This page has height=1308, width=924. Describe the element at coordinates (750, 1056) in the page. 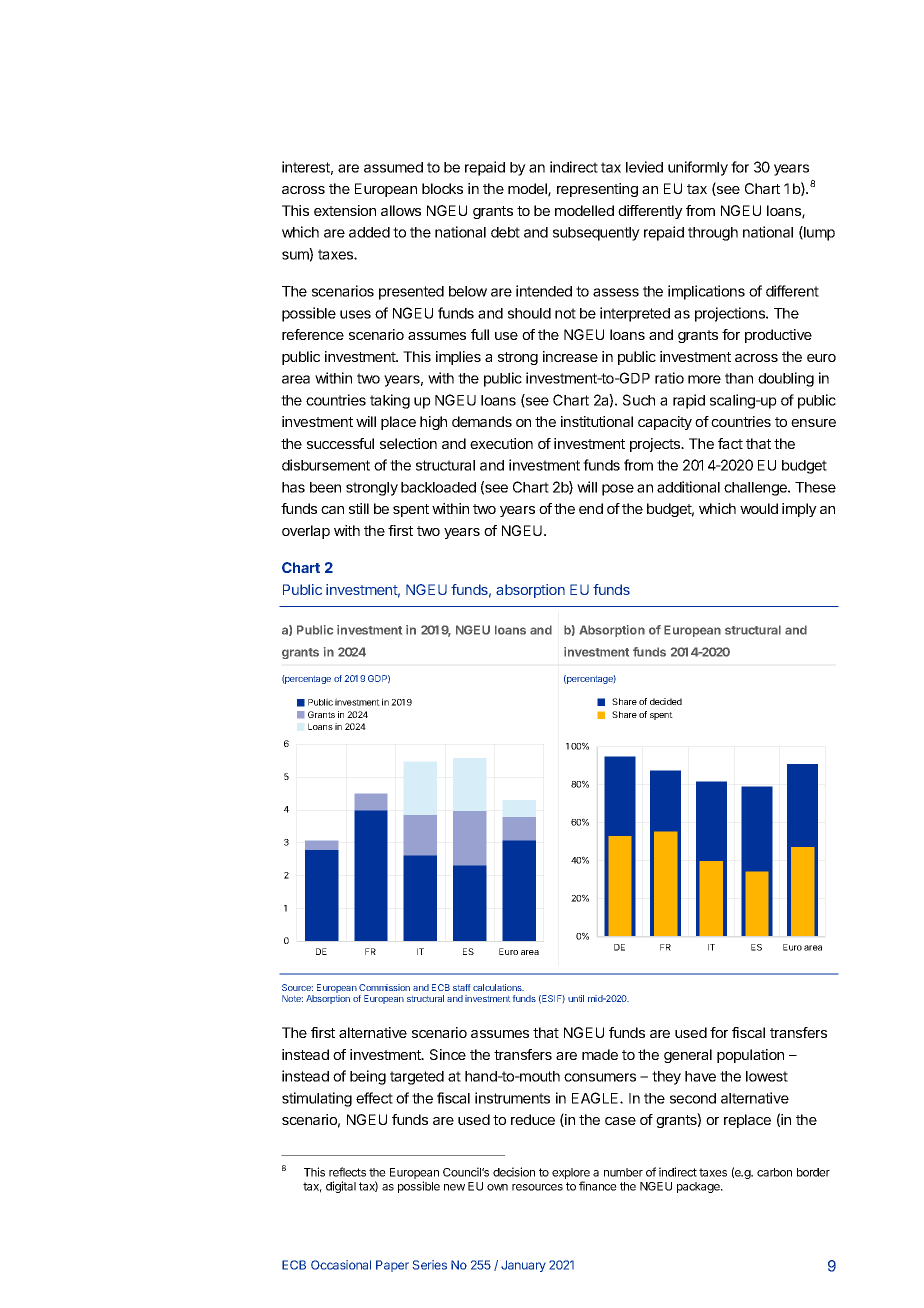

I see `population` at that location.
